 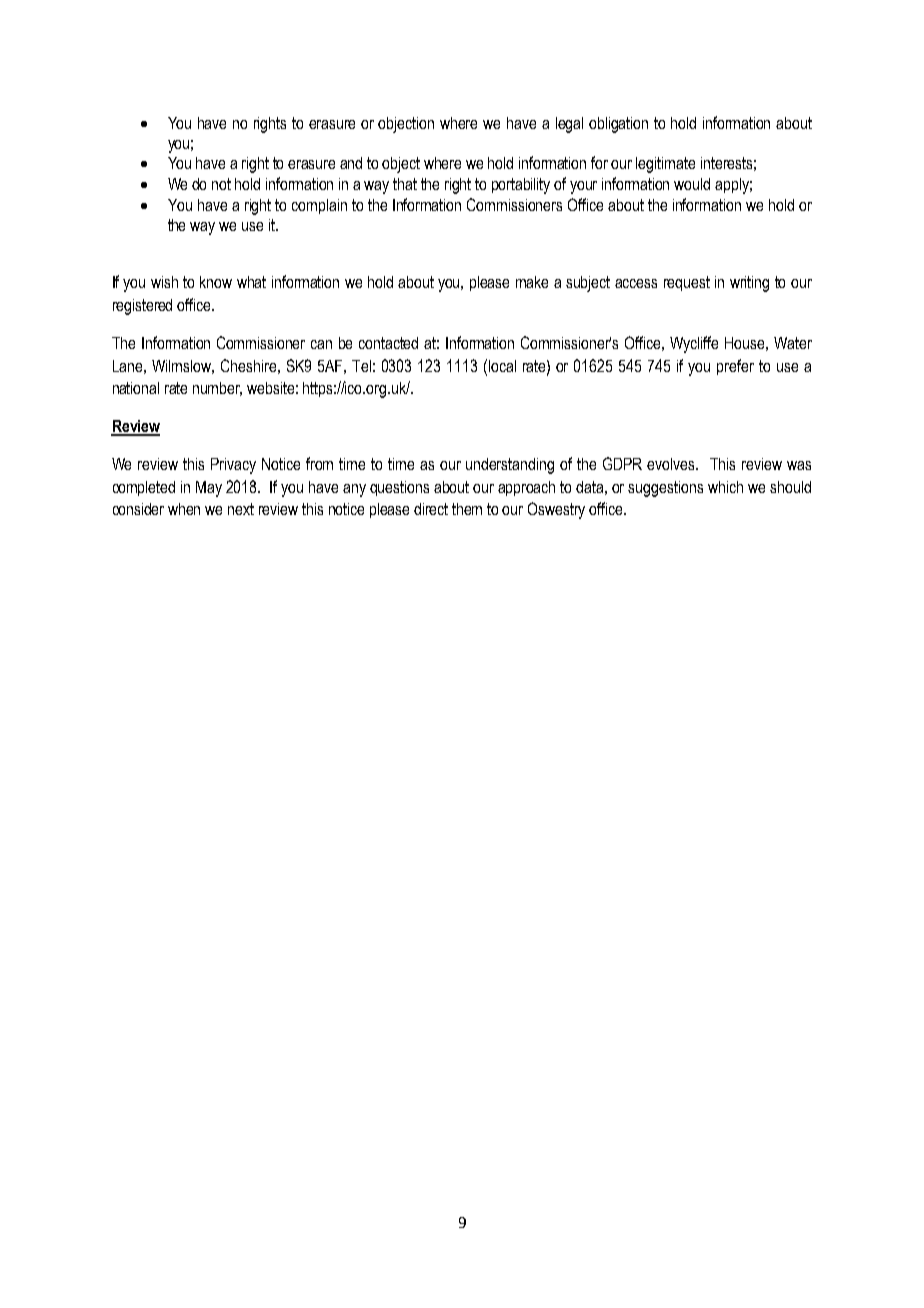 What do you see at coordinates (388, 343) in the document?
I see `contacted` at bounding box center [388, 343].
